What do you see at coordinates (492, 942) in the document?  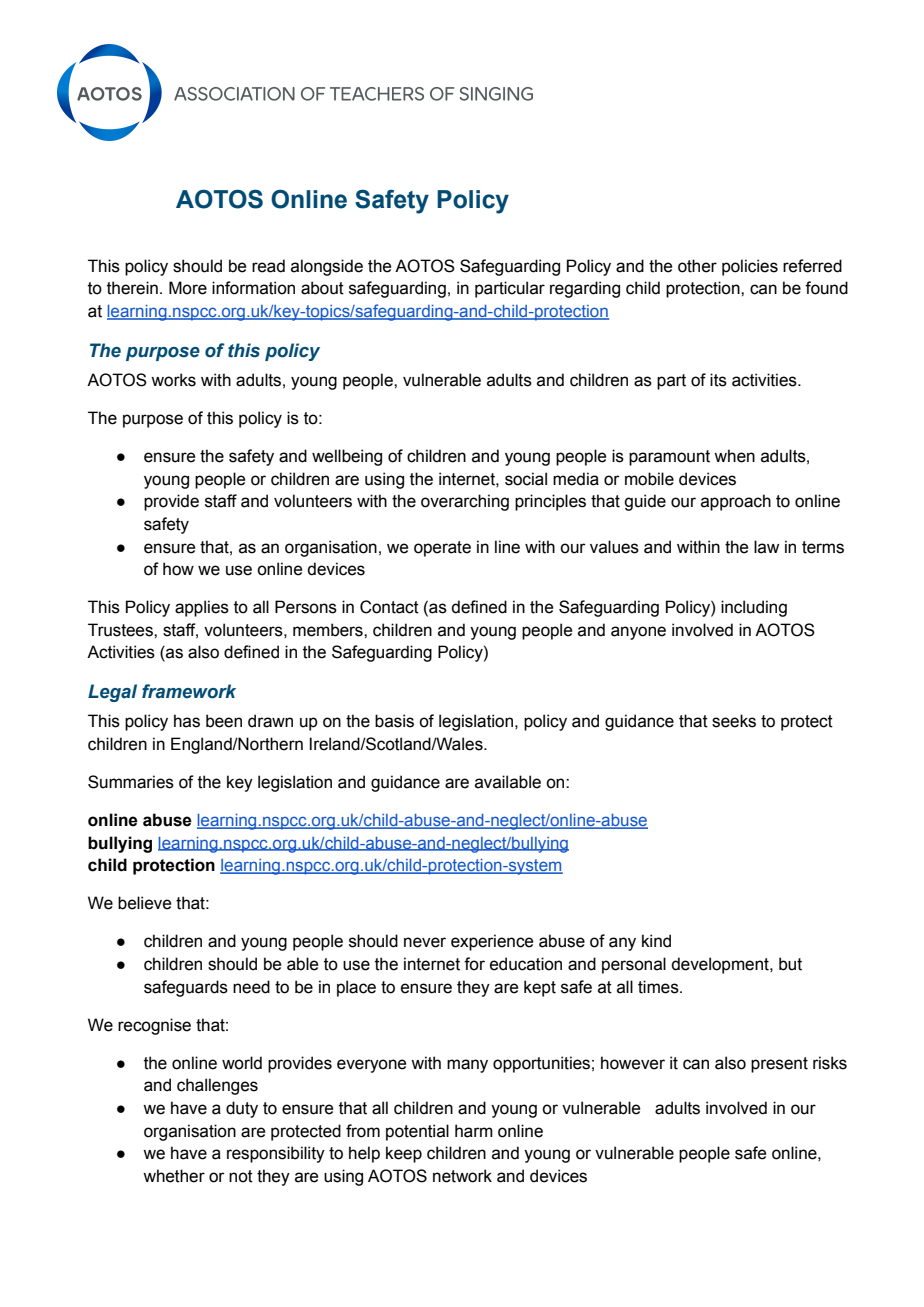 I see `experience` at bounding box center [492, 942].
